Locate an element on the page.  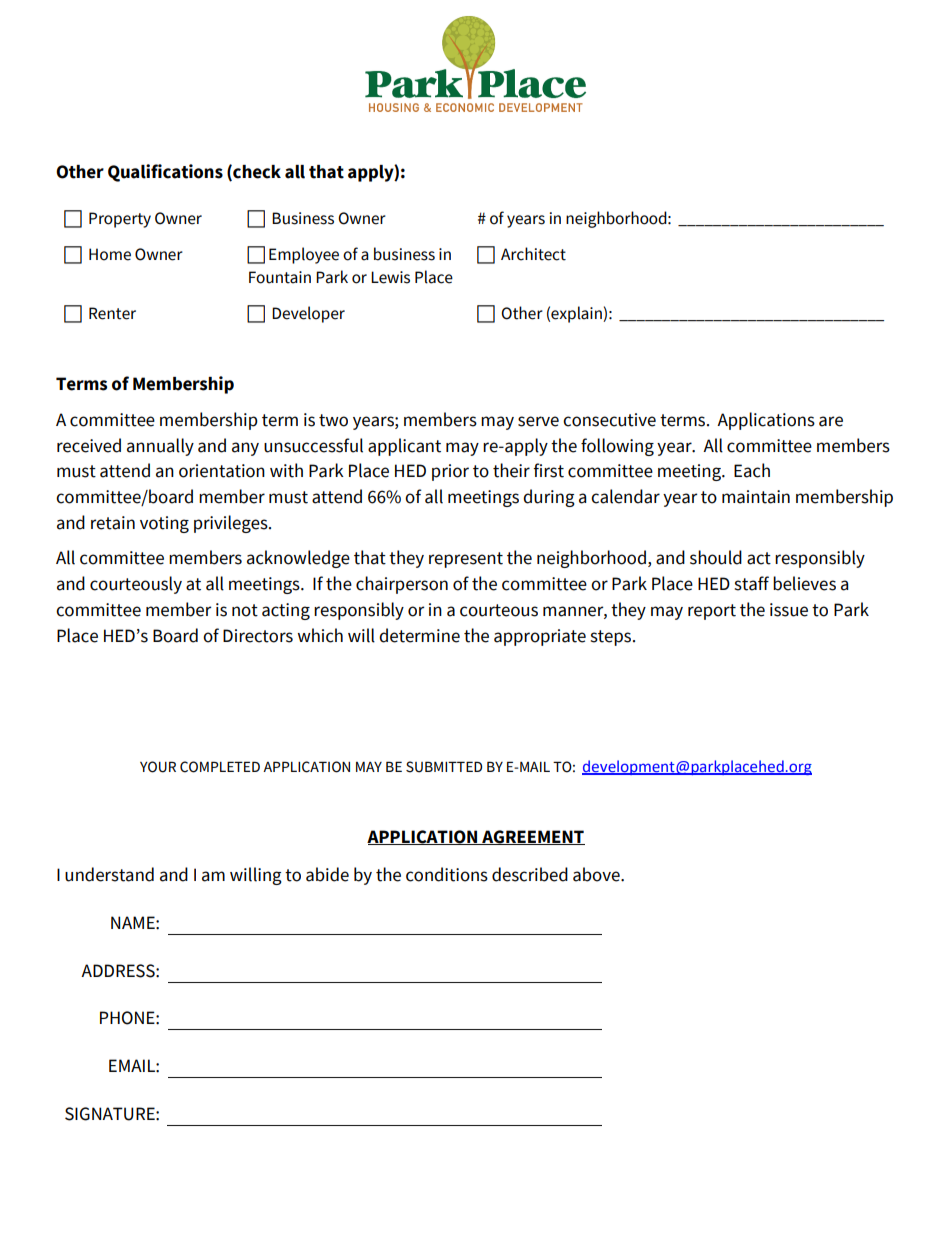
conditions is located at coordinates (447, 874).
